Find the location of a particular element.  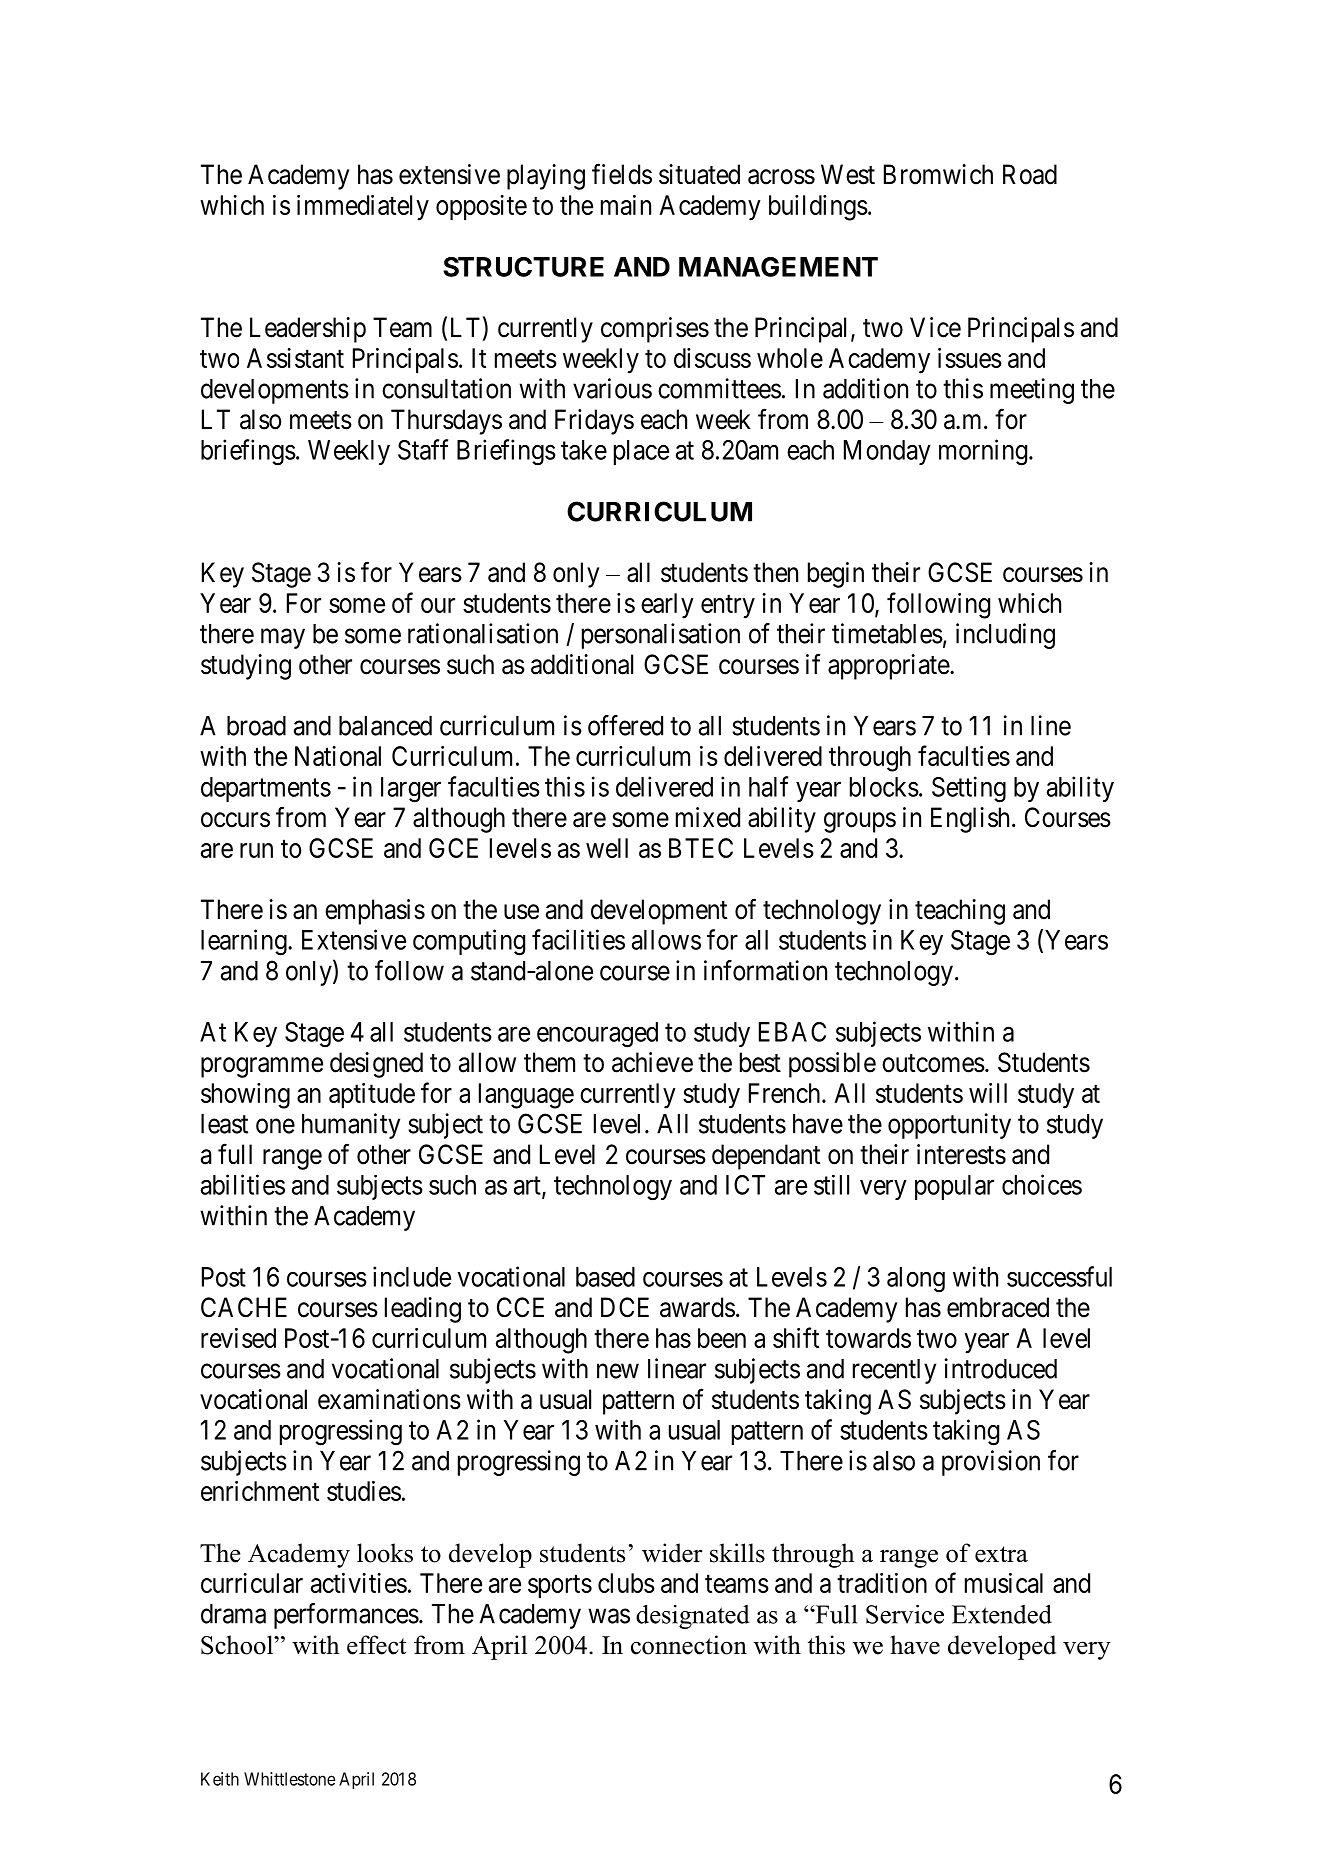

main is located at coordinates (626, 205).
